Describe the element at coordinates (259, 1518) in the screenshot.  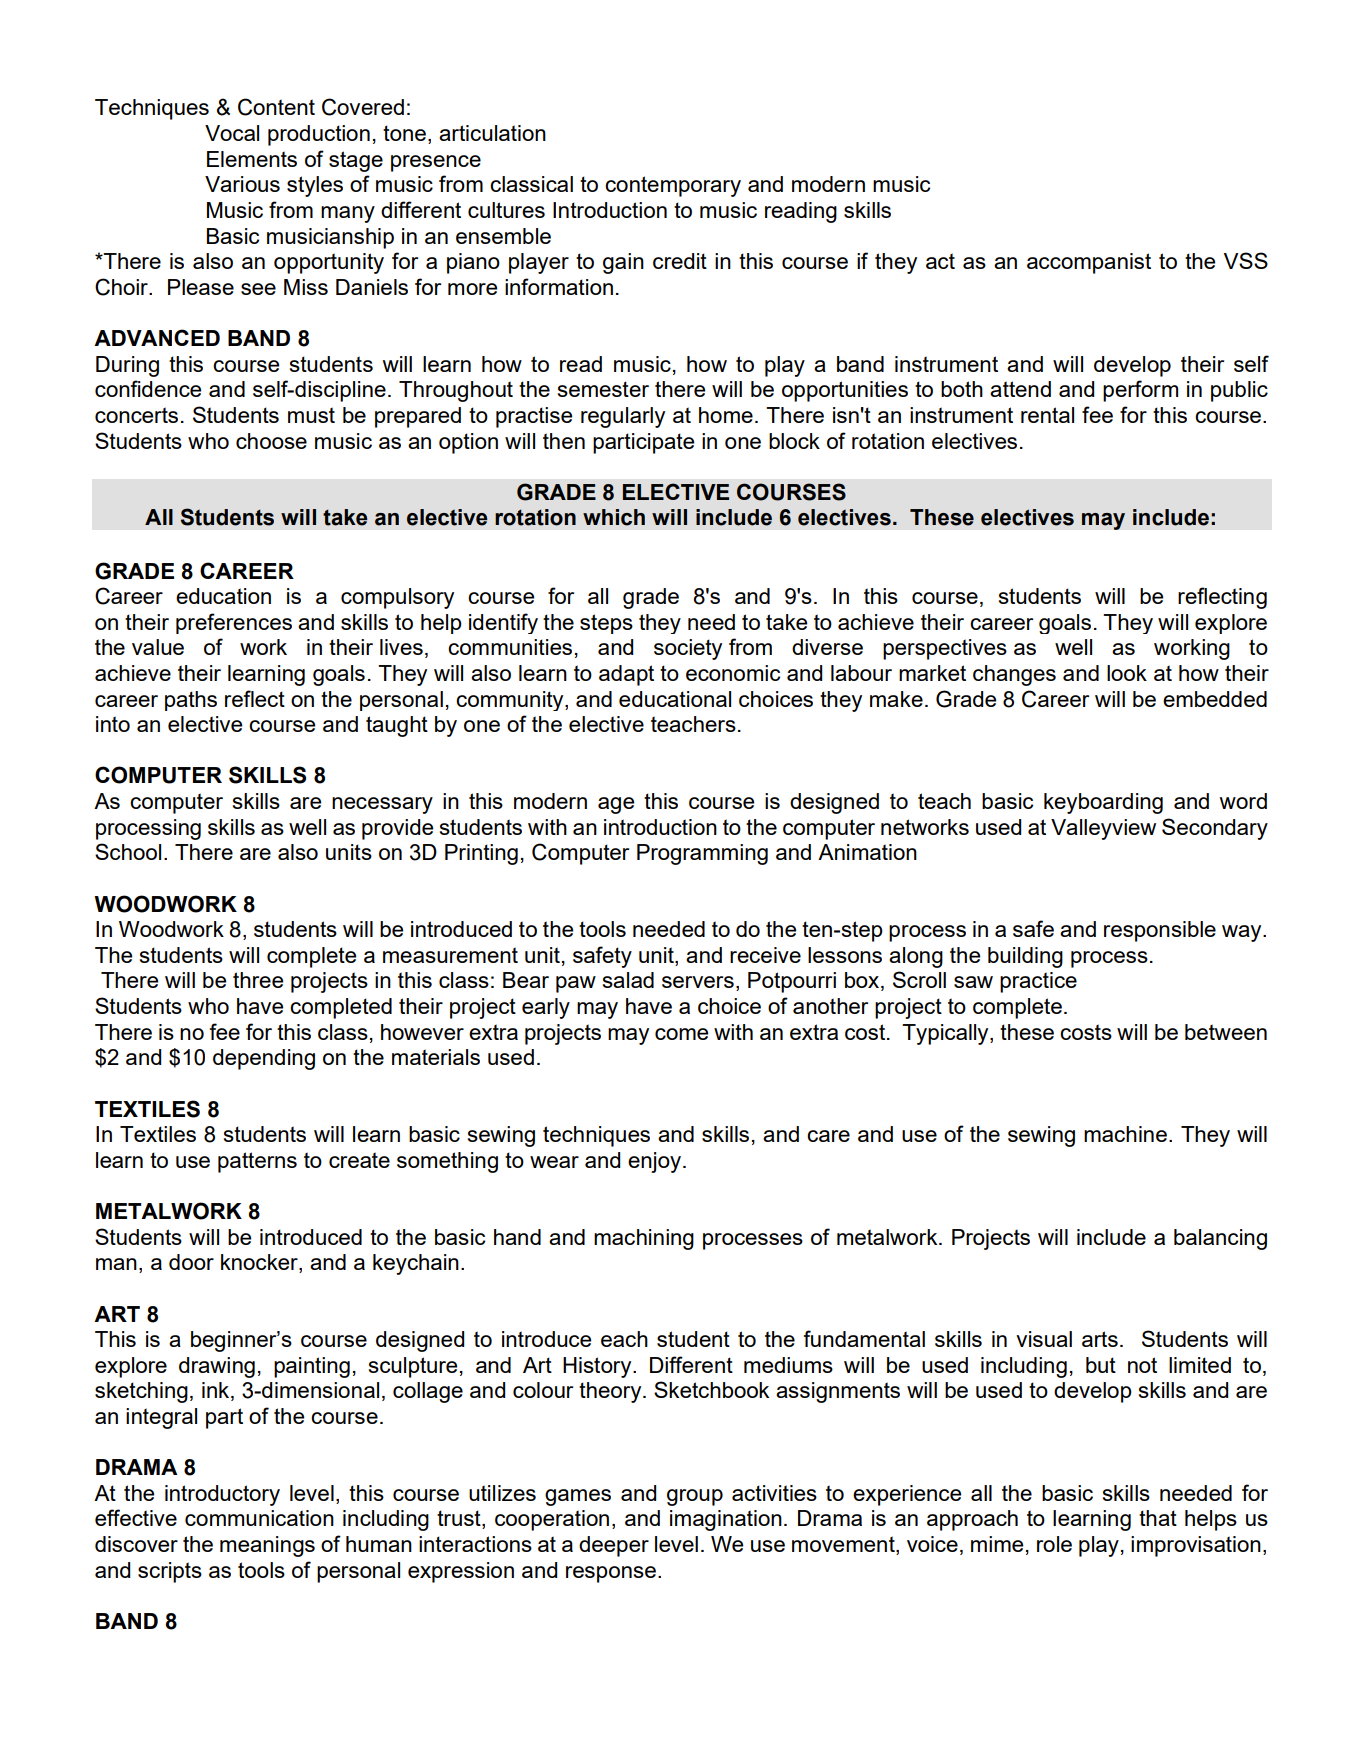
I see `communication` at that location.
